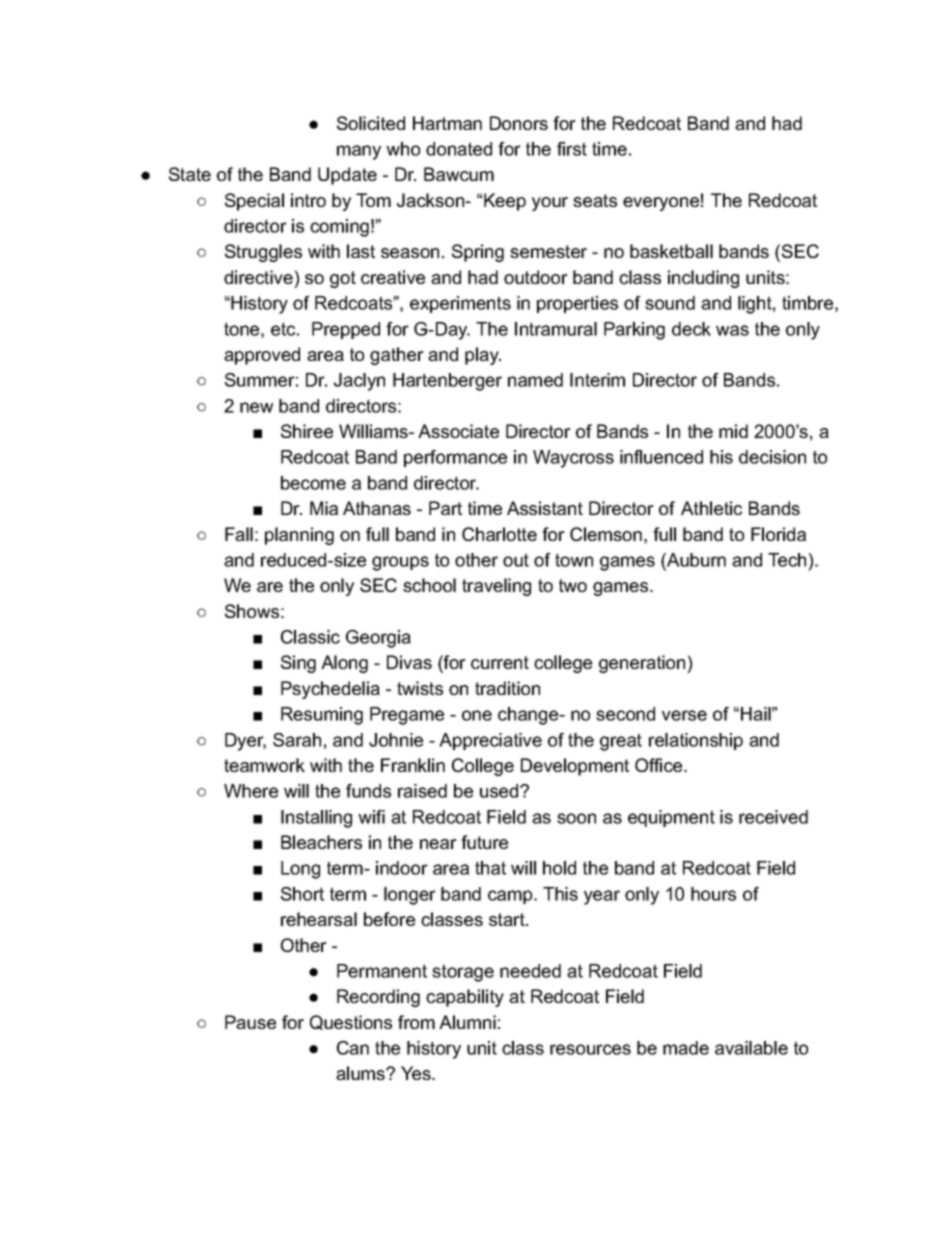  What do you see at coordinates (250, 1022) in the screenshot?
I see `Pause` at bounding box center [250, 1022].
